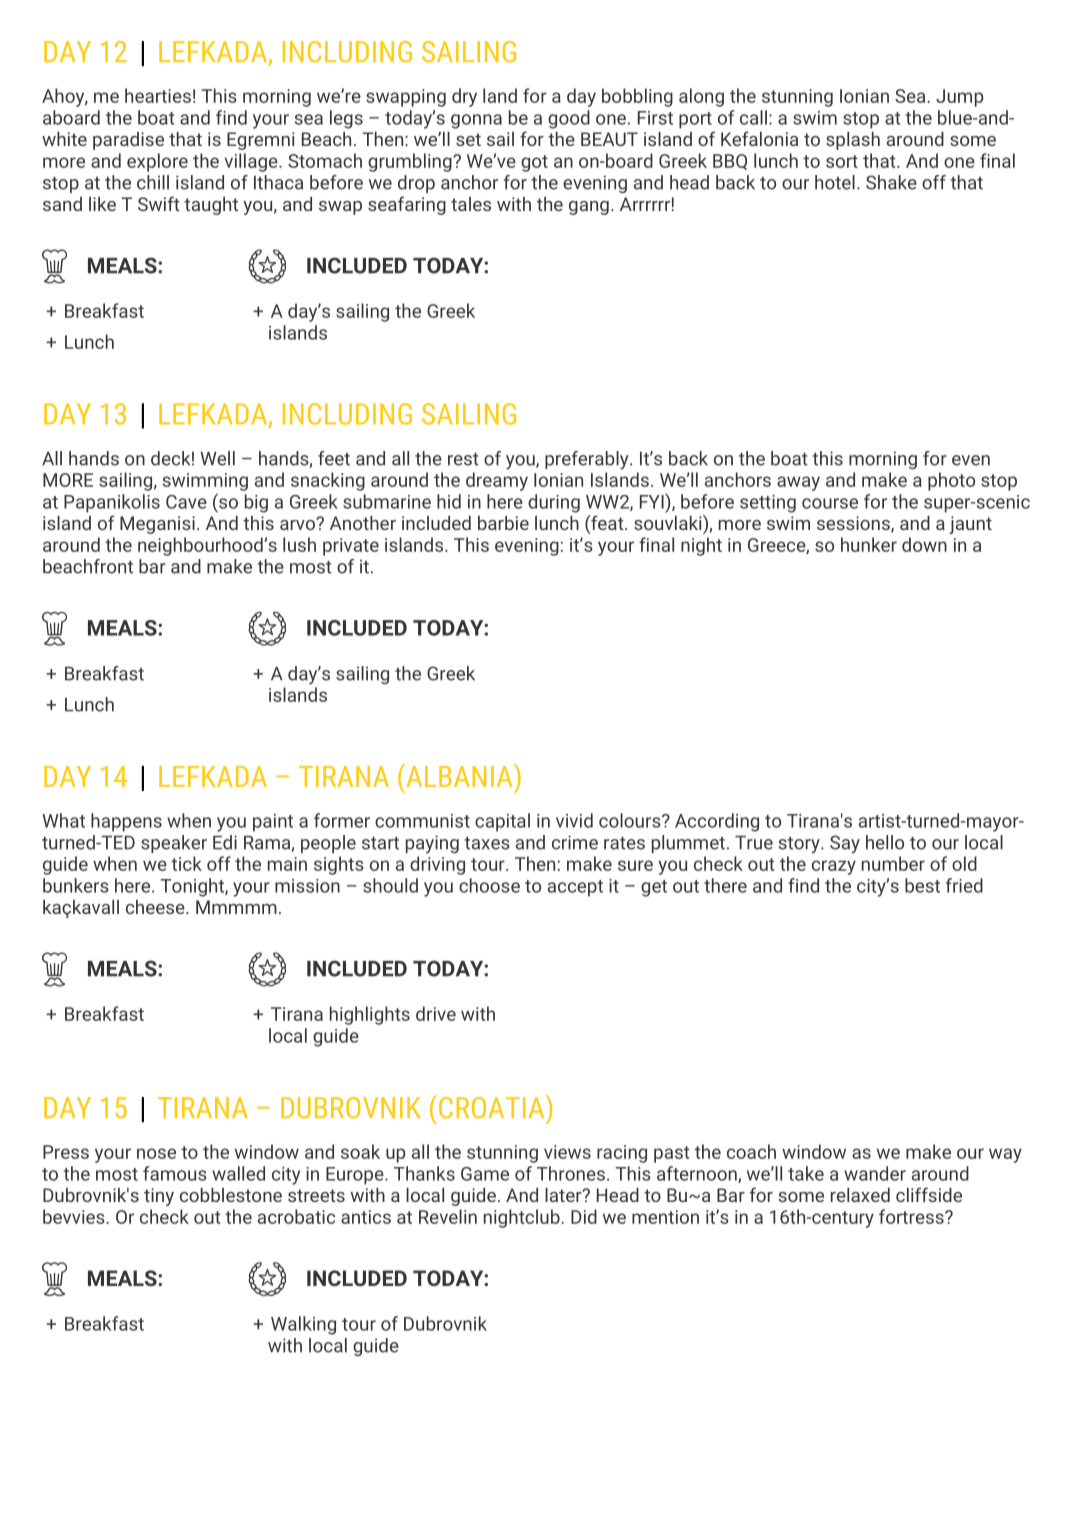 Image resolution: width=1073 pixels, height=1518 pixels. Describe the element at coordinates (584, 1216) in the page. I see `Did` at that location.
